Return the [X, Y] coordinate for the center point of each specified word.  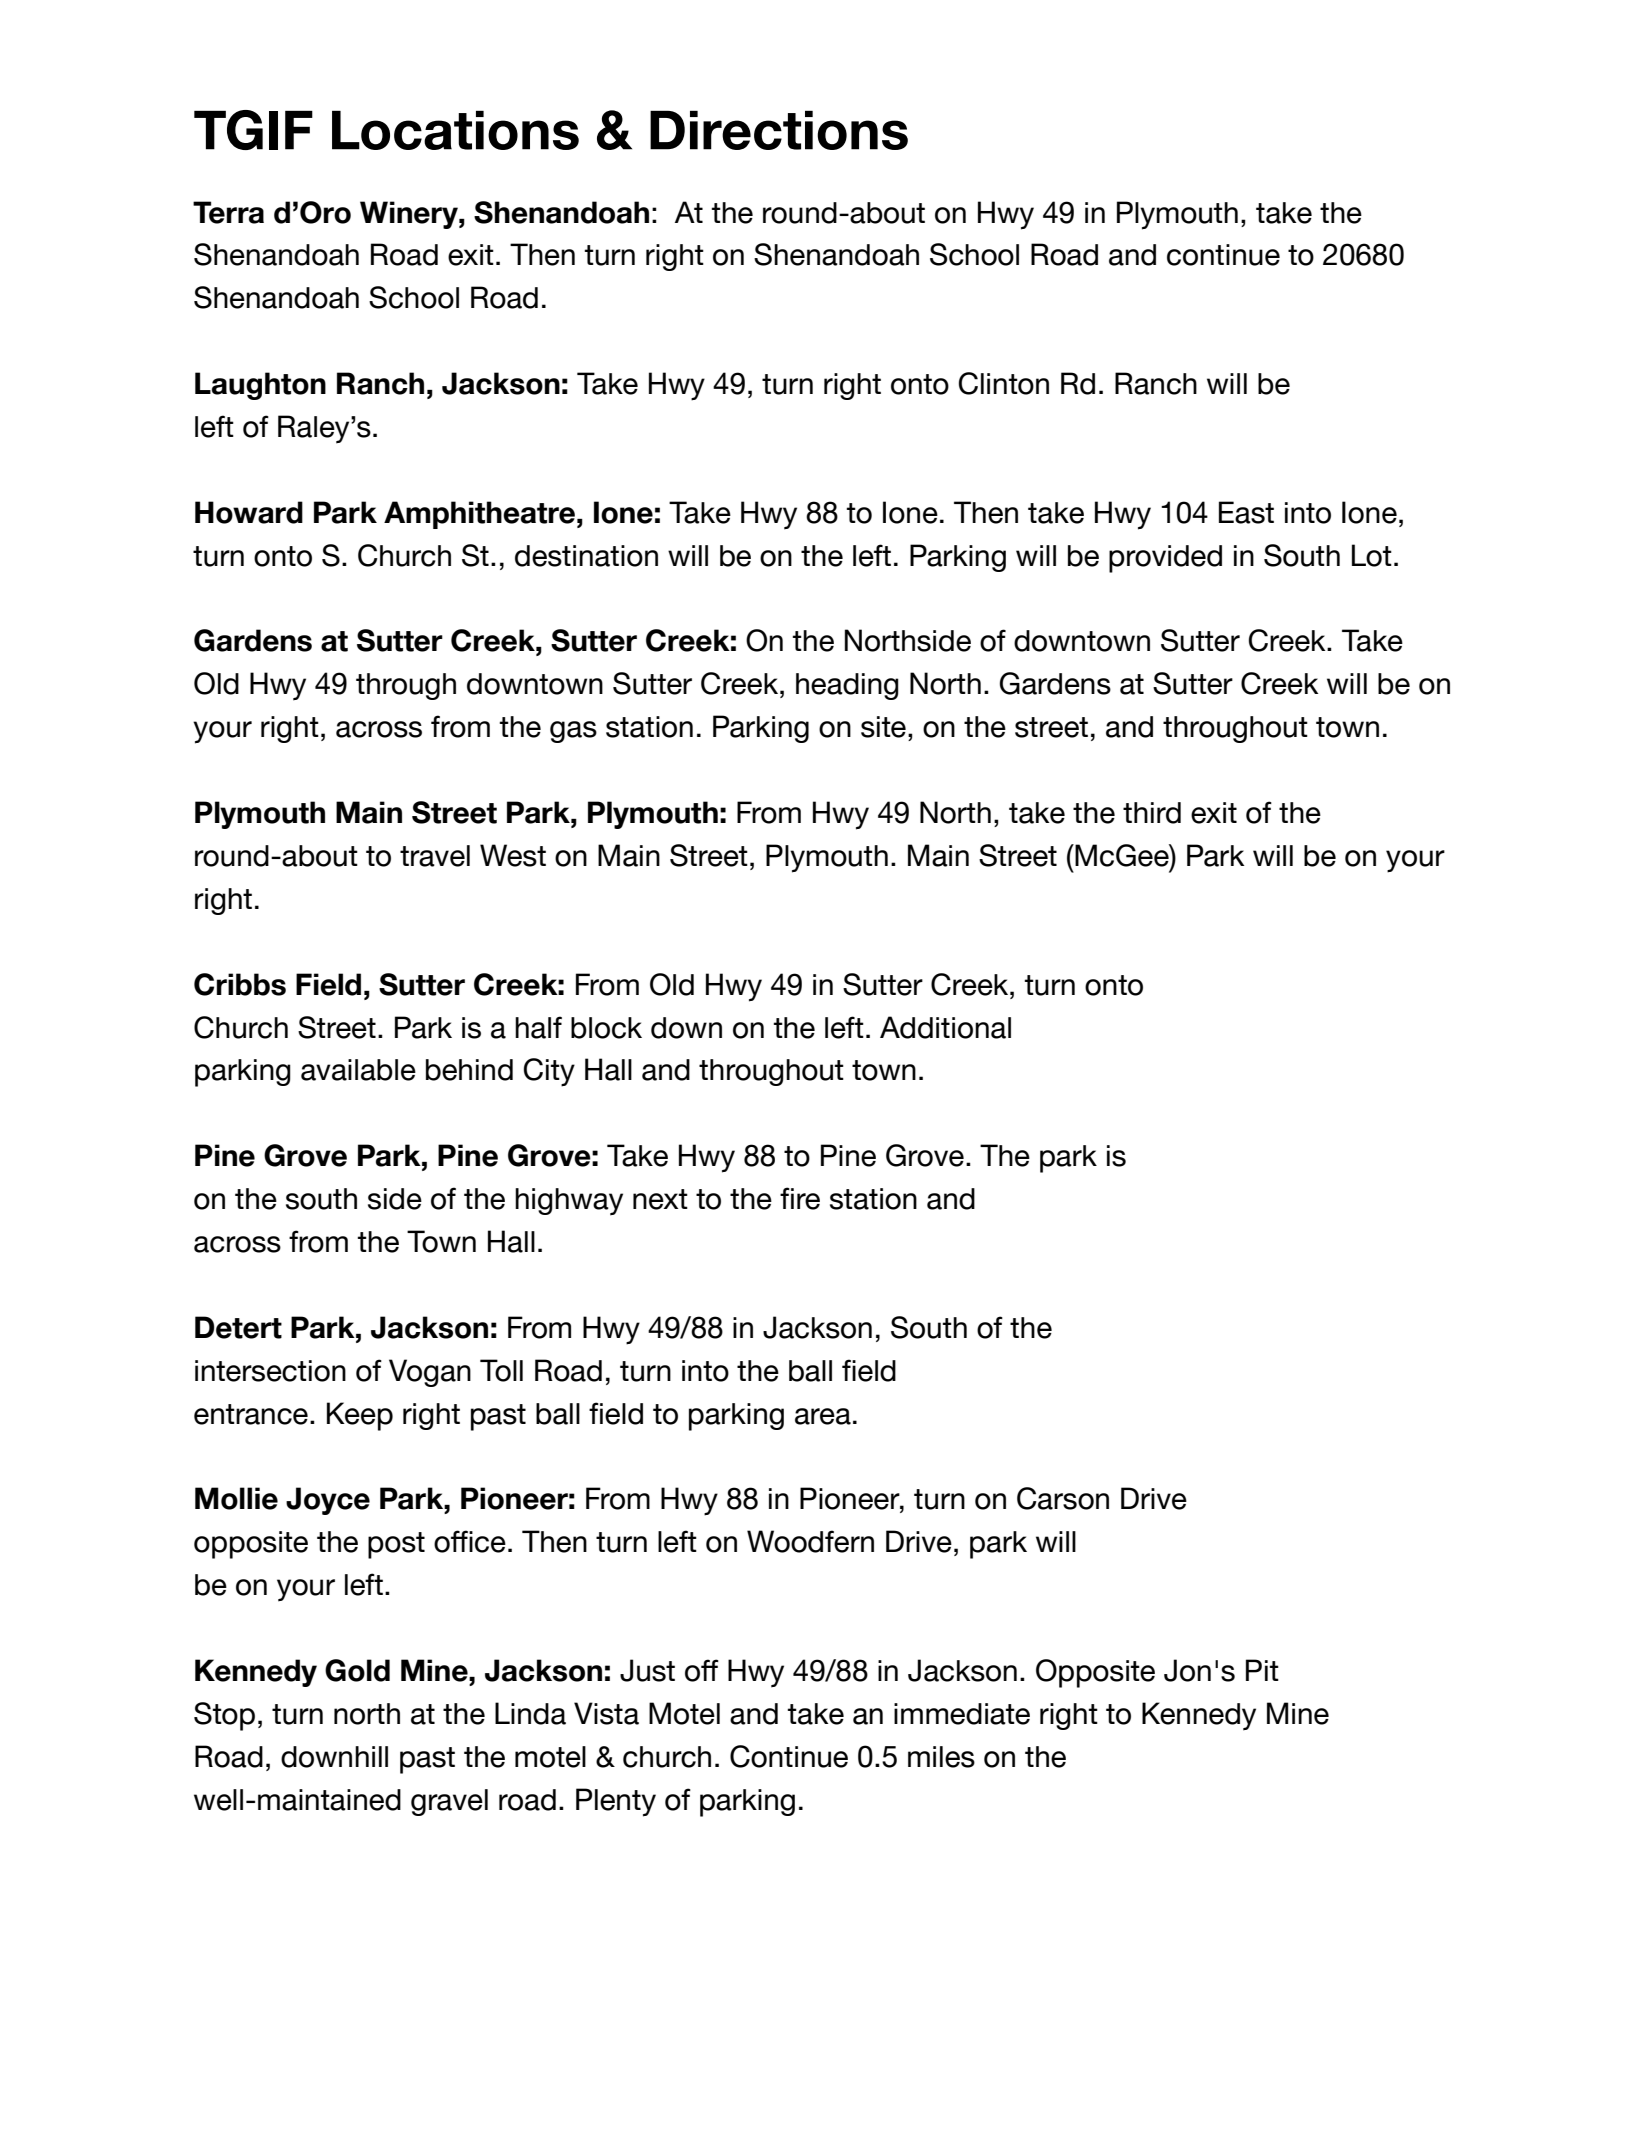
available [358, 1070]
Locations [455, 130]
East [1246, 512]
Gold [357, 1670]
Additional [945, 1027]
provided [1165, 559]
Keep [360, 1416]
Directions [779, 130]
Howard [249, 512]
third [1152, 813]
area [823, 1416]
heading [847, 686]
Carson [1063, 1498]
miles [941, 1757]
